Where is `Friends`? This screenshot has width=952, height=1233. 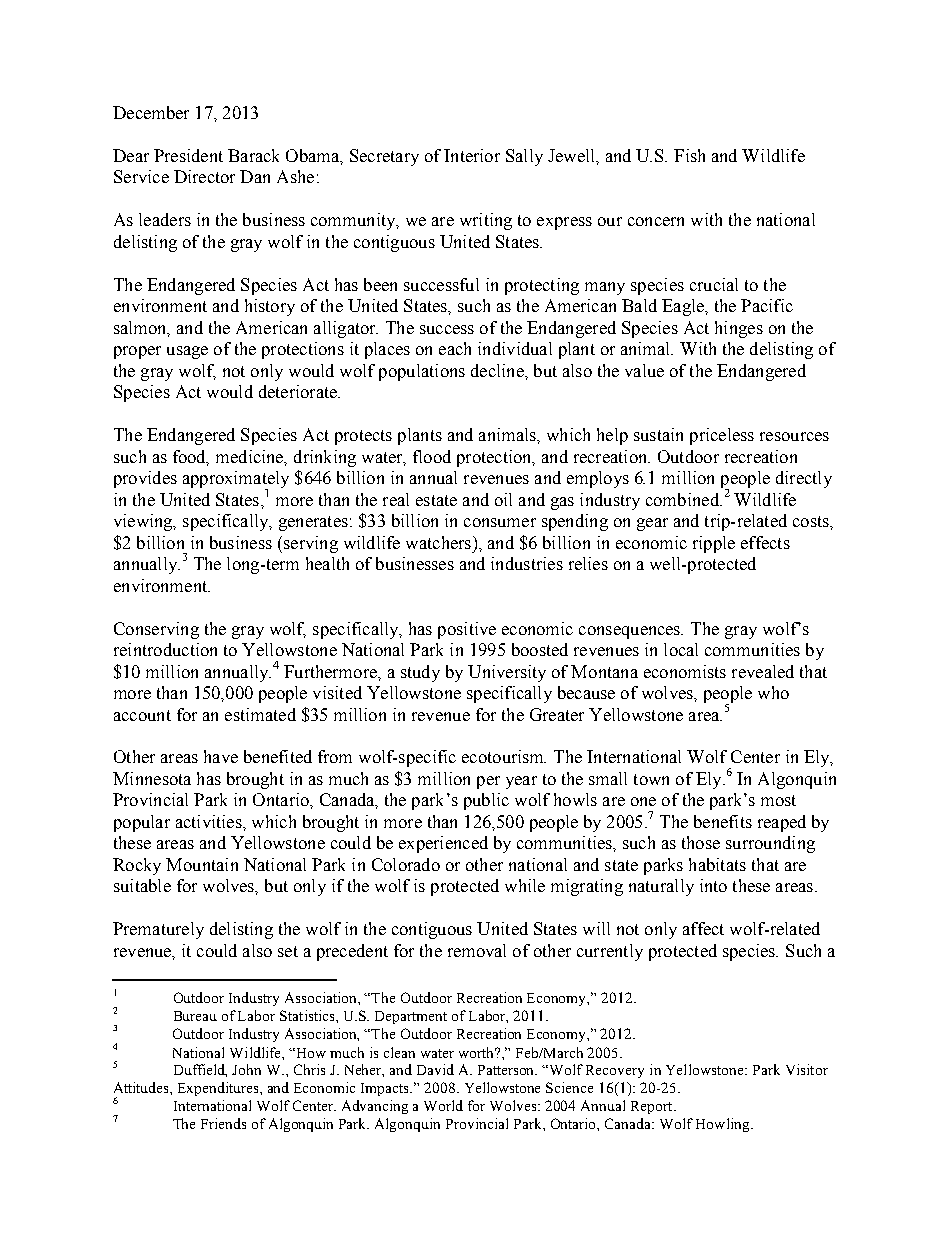
Friends is located at coordinates (223, 1123).
